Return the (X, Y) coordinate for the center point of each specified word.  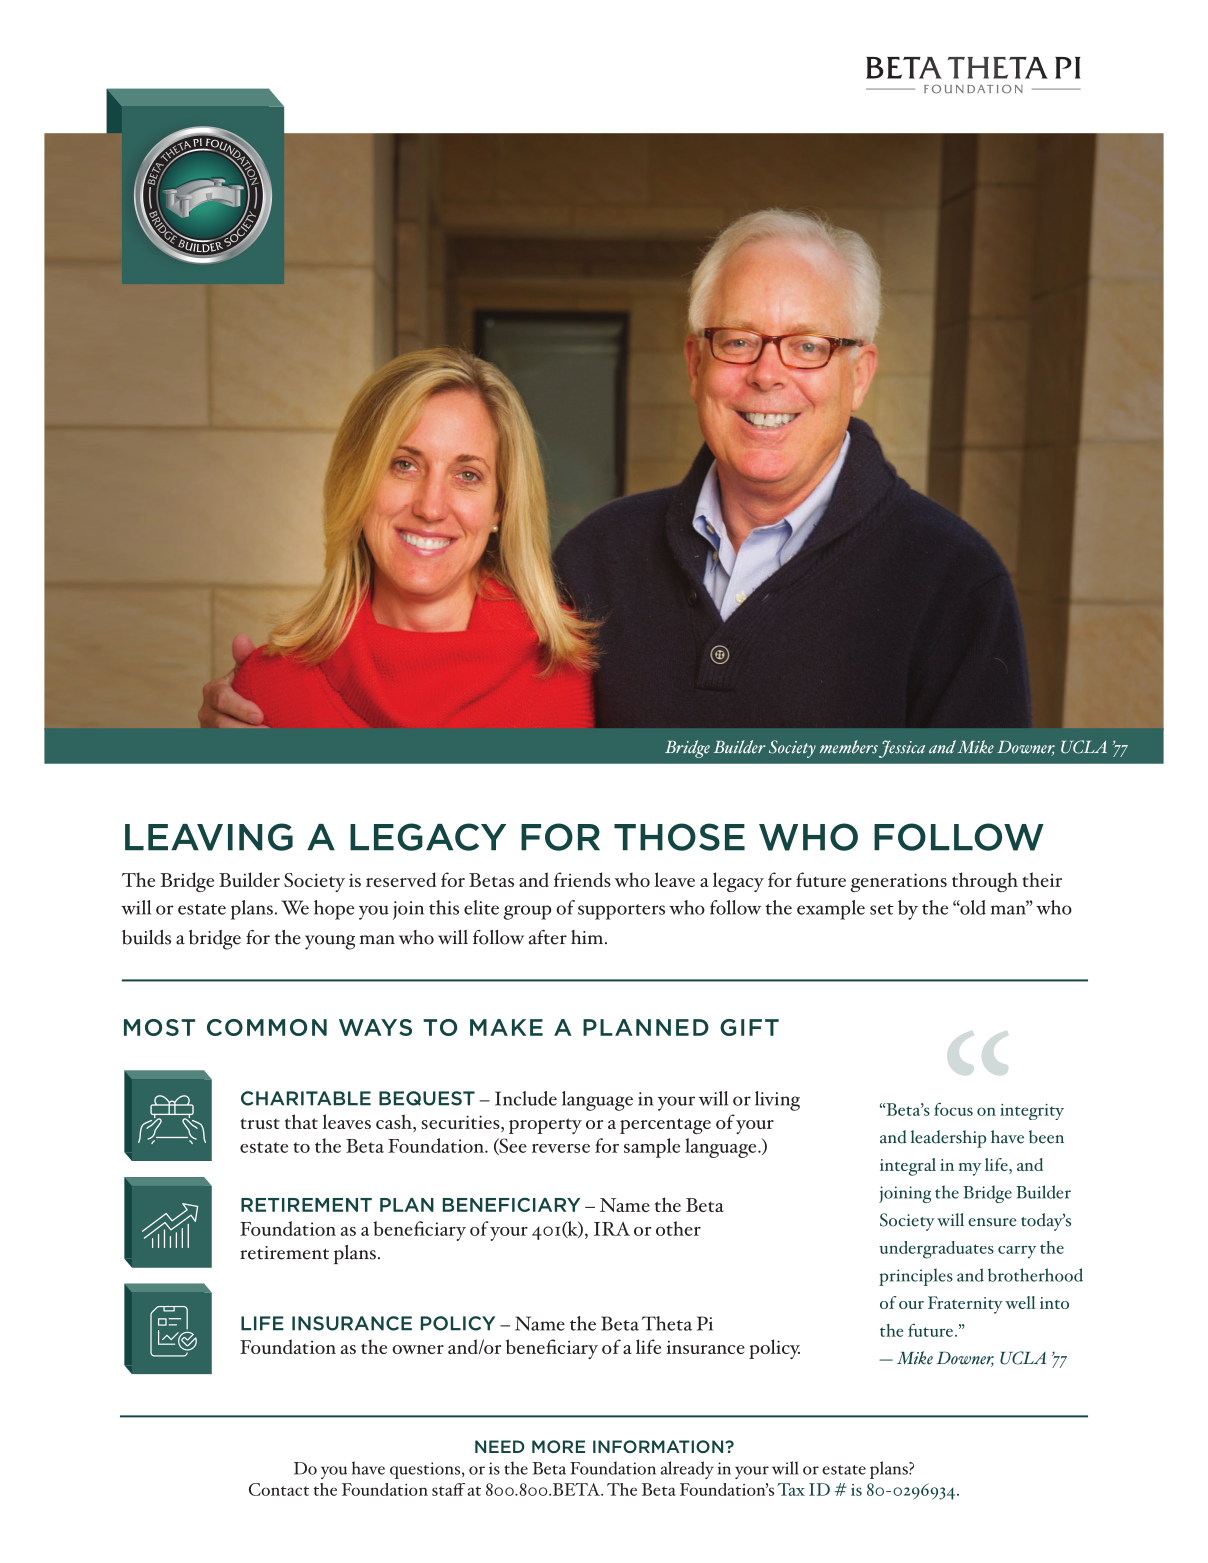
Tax (791, 1489)
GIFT (749, 1027)
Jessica (902, 749)
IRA (612, 1229)
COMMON (267, 1027)
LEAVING (209, 837)
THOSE (679, 837)
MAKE (506, 1027)
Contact (279, 1489)
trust (260, 1123)
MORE (558, 1446)
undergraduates (936, 1250)
